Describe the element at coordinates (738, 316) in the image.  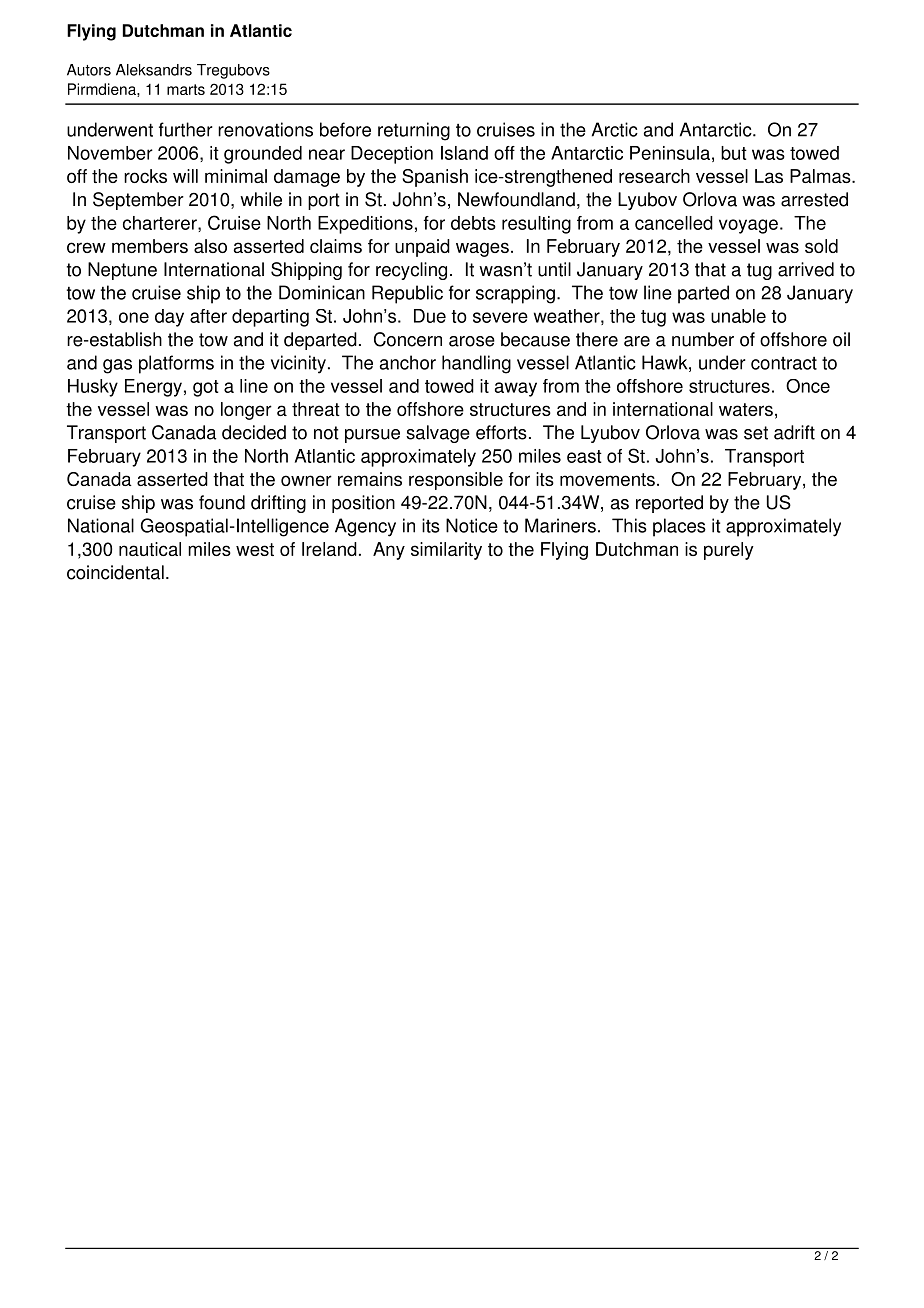
I see `unable` at that location.
